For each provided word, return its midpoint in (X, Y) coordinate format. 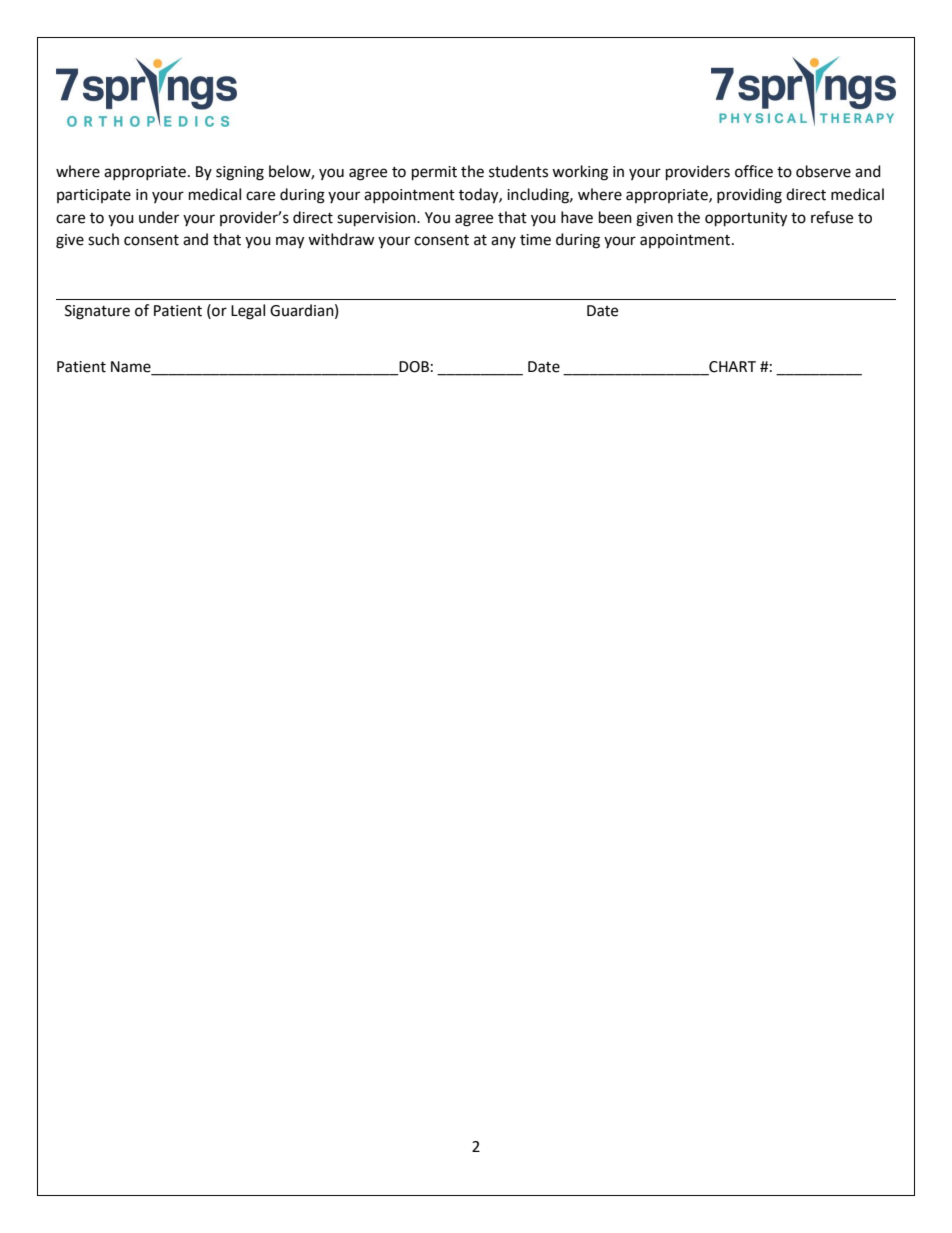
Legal (248, 312)
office (754, 171)
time (535, 240)
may (290, 242)
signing (240, 173)
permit (434, 173)
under (159, 217)
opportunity (746, 219)
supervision (377, 219)
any (503, 242)
